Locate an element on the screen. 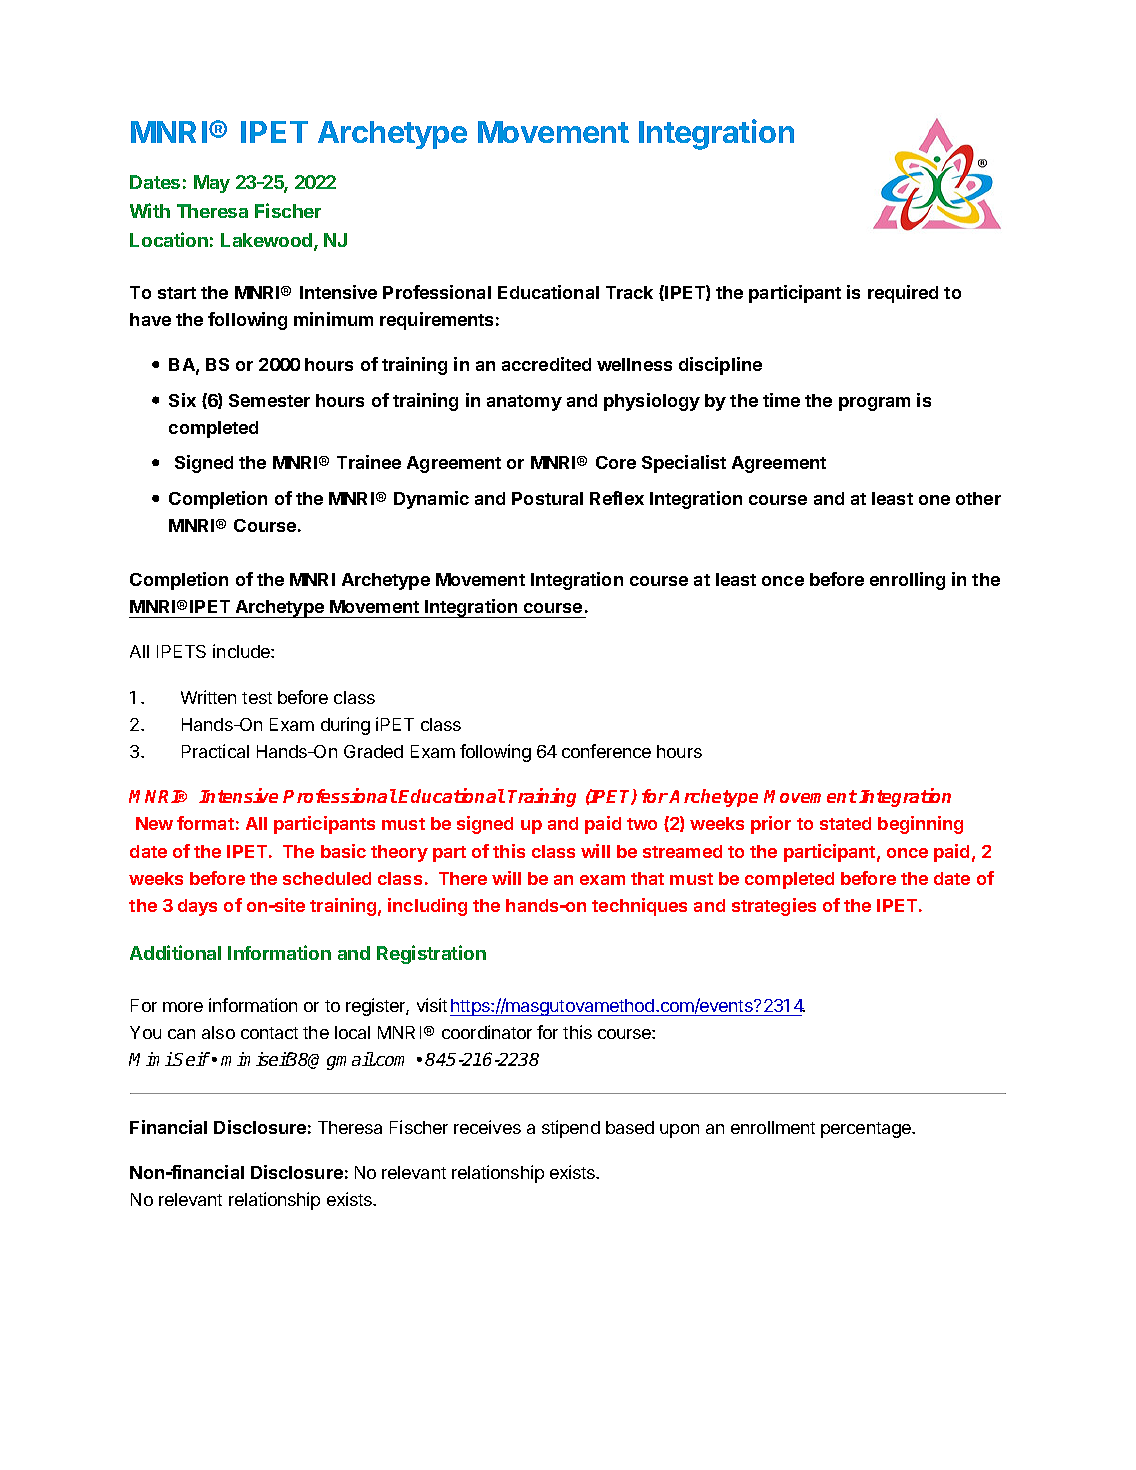 The image size is (1136, 1470). enrolling is located at coordinates (907, 581).
